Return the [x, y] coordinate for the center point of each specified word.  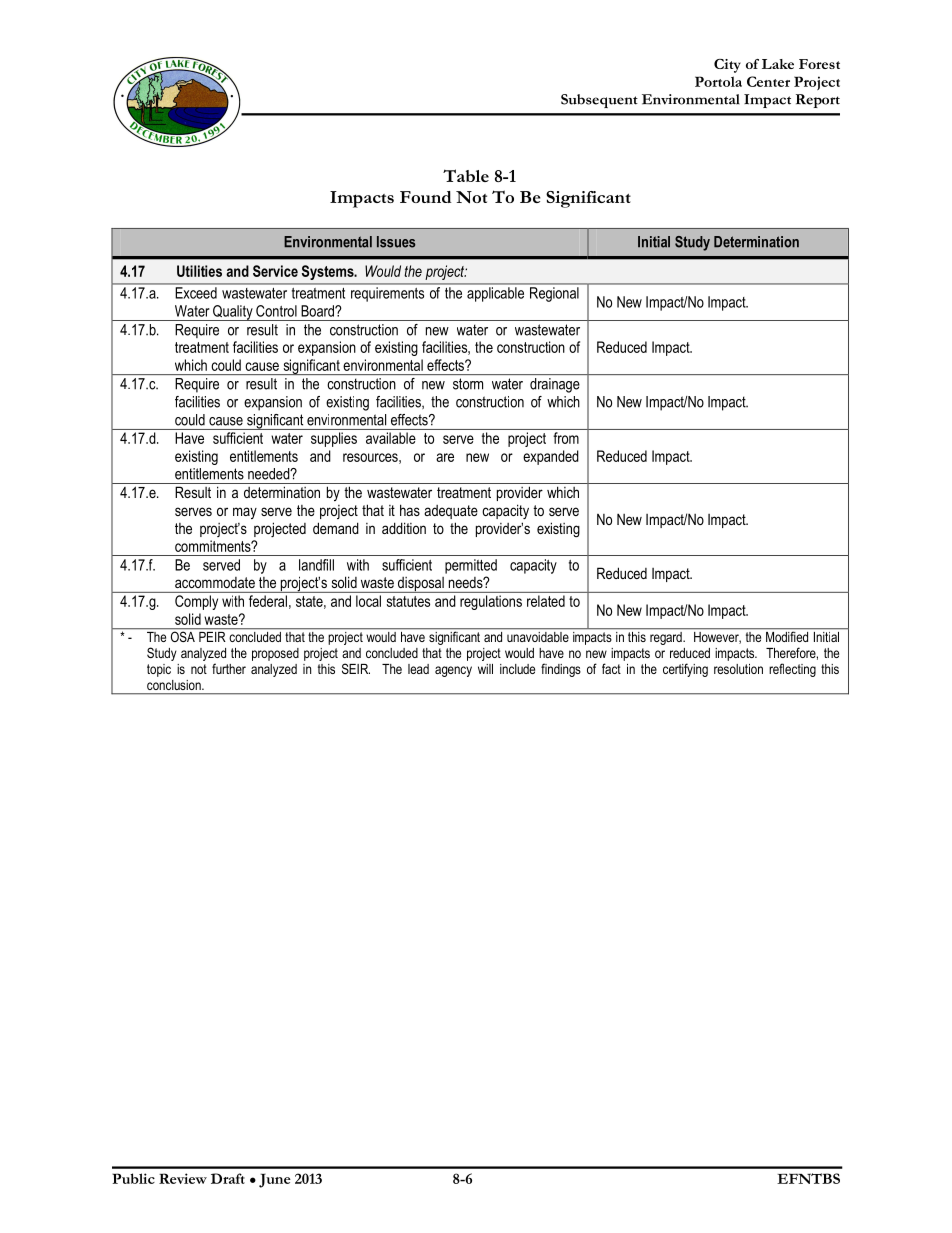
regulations [491, 602]
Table [466, 175]
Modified [787, 635]
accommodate [215, 582]
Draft [228, 1178]
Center [768, 81]
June [275, 1180]
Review [183, 1178]
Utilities [199, 271]
